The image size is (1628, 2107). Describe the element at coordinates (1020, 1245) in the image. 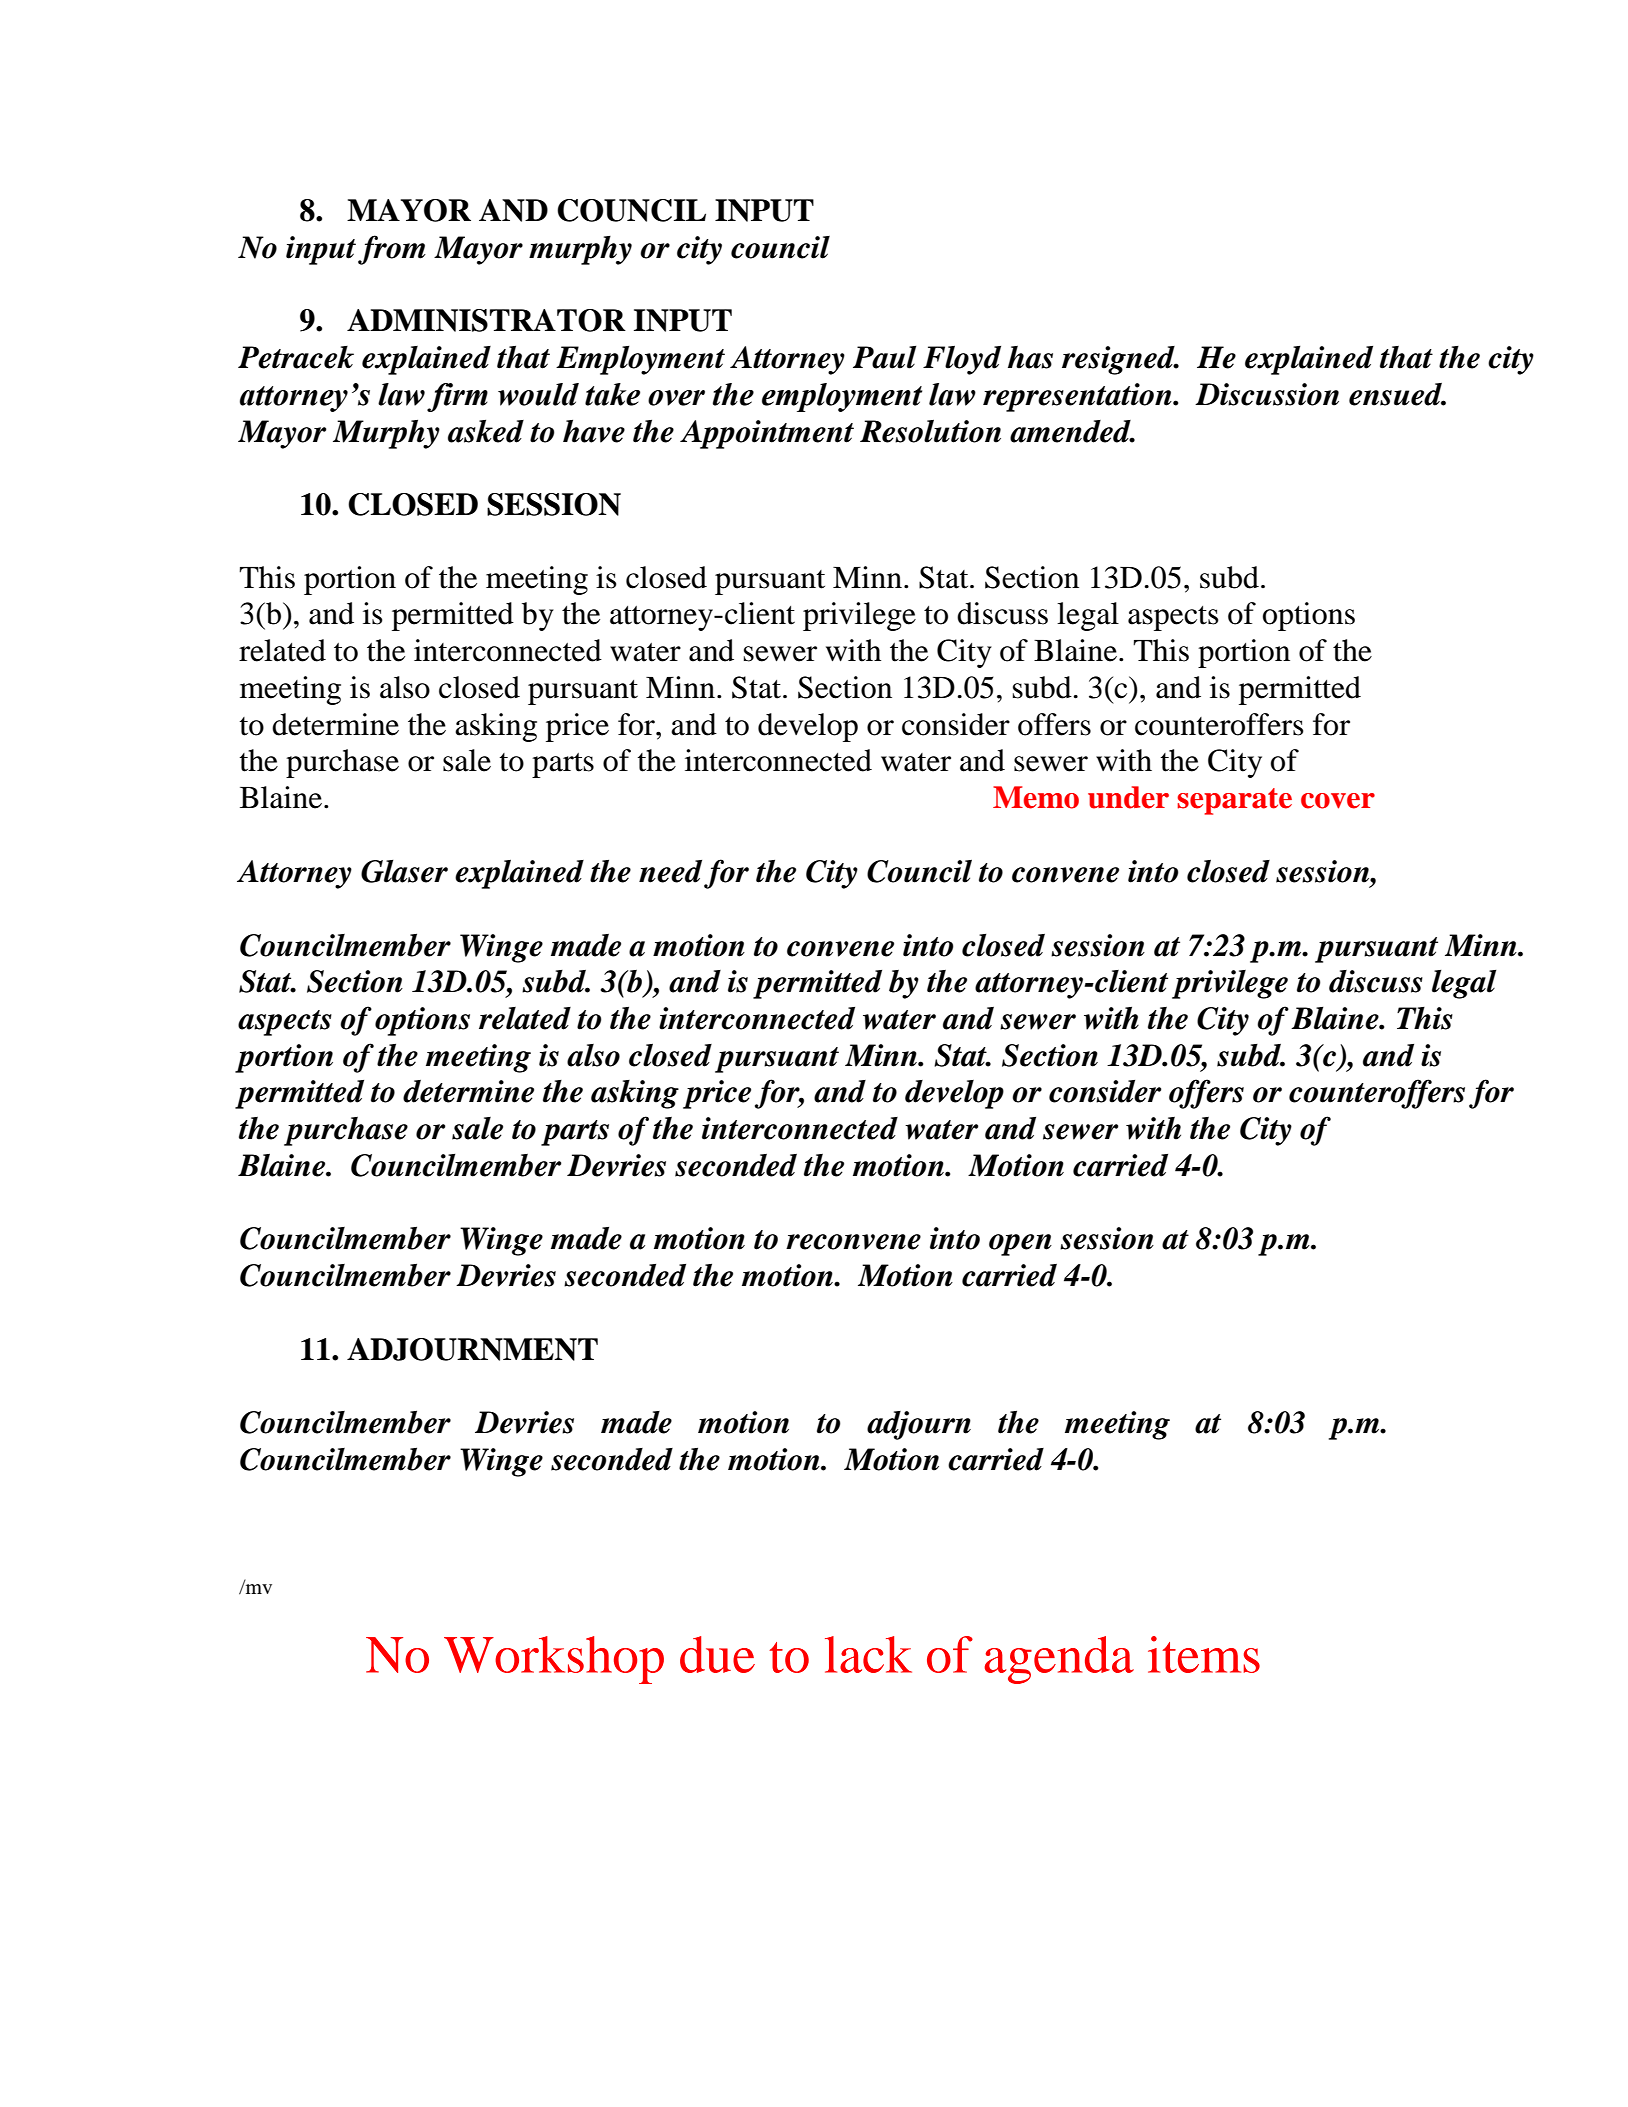

I see `open` at that location.
